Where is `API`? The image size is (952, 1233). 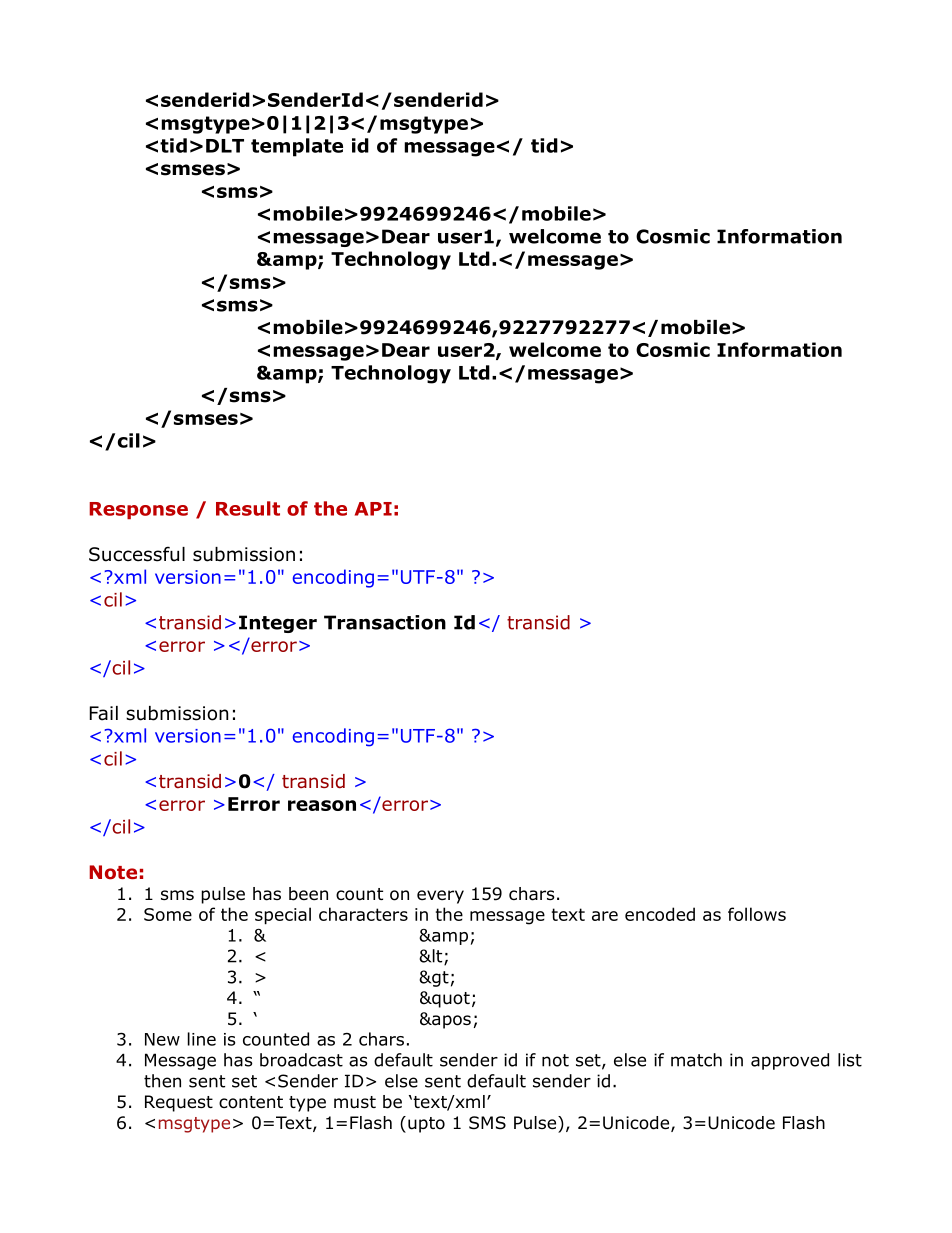 API is located at coordinates (373, 509).
